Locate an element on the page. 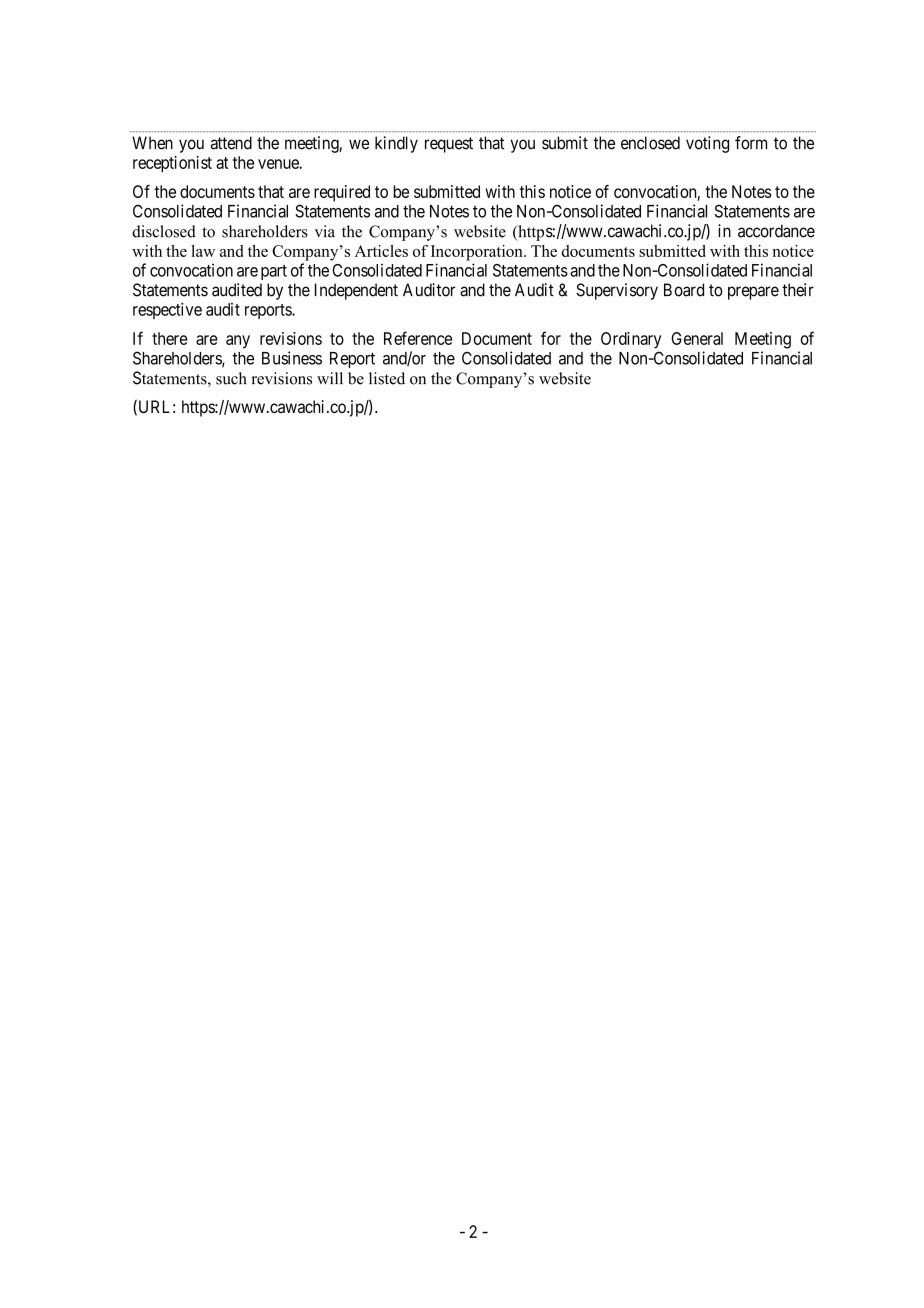 The width and height of the document is (924, 1308). accordance is located at coordinates (776, 231).
